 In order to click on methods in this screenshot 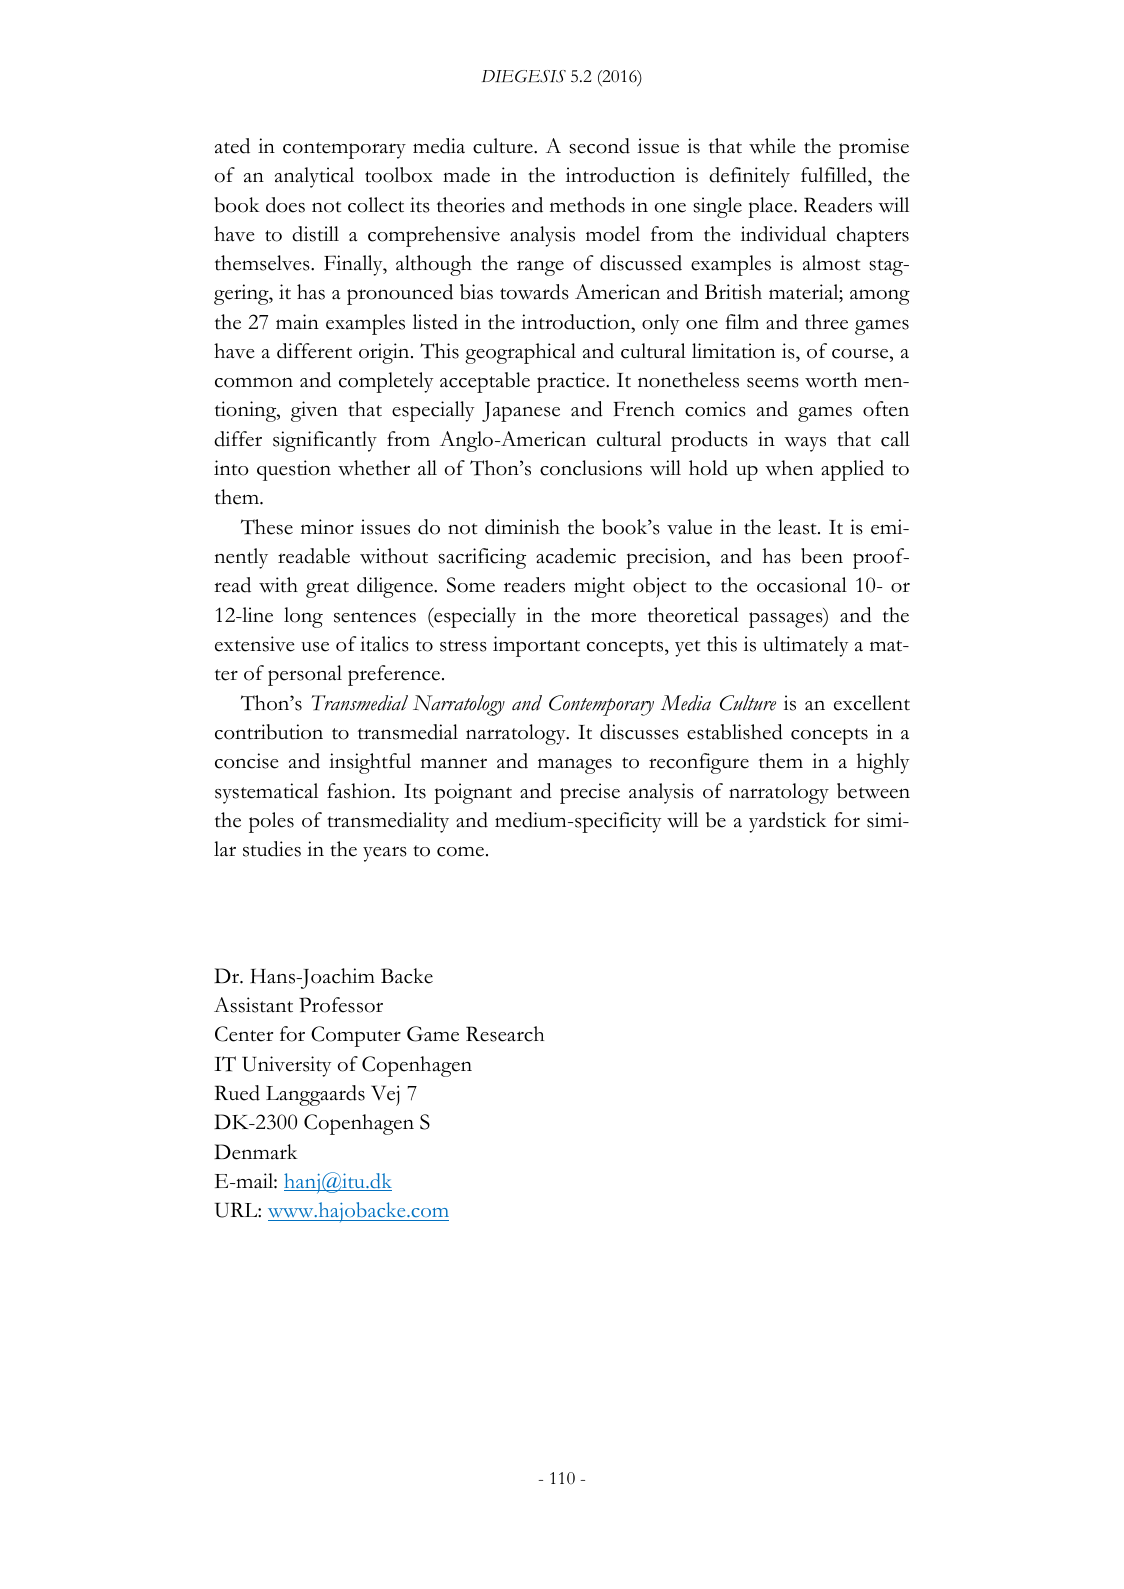, I will do `click(587, 205)`.
